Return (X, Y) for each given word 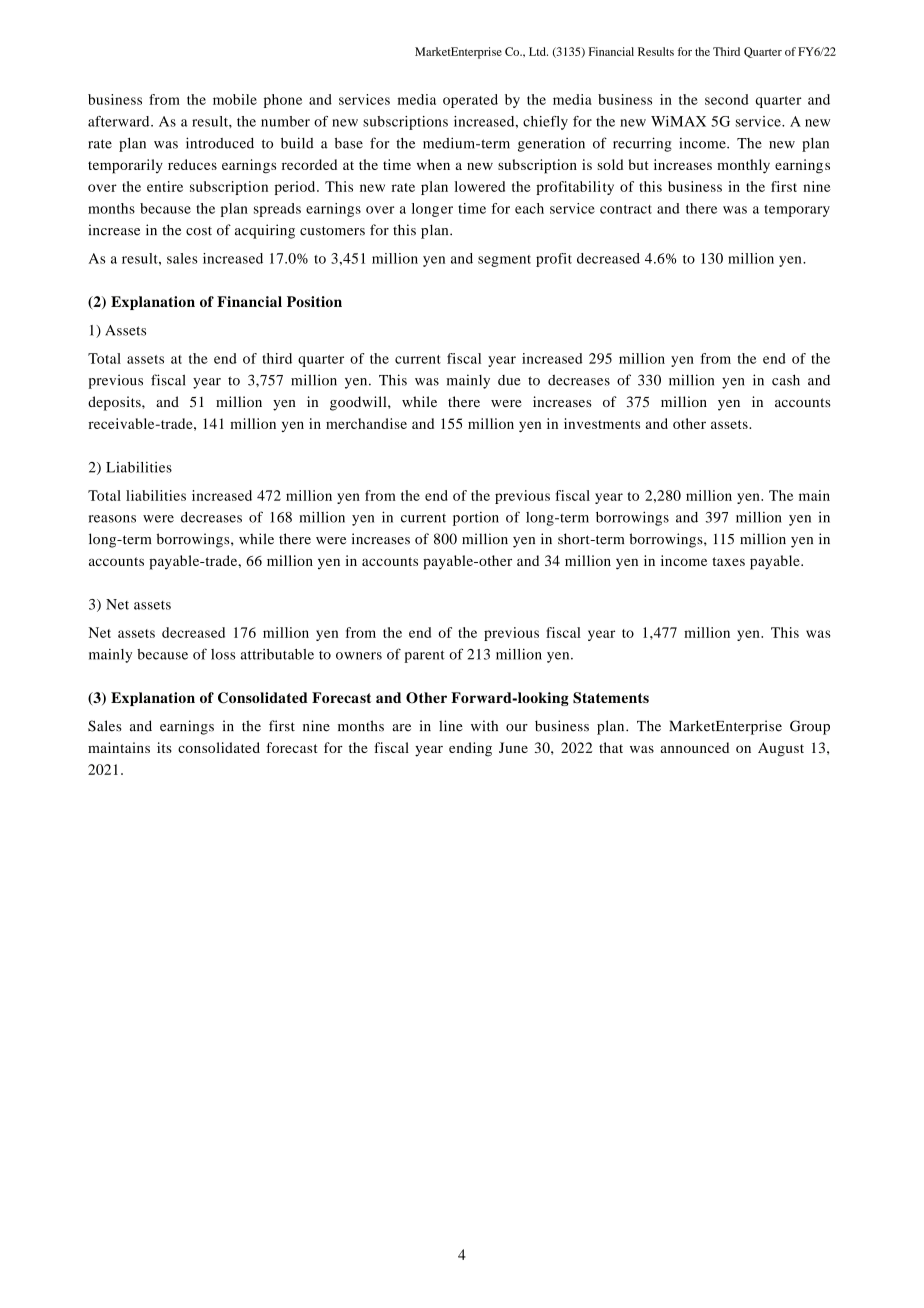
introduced (220, 143)
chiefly (545, 123)
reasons (112, 519)
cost (199, 231)
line (451, 726)
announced (694, 747)
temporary (797, 211)
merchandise (366, 423)
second (727, 99)
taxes (728, 561)
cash (786, 380)
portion (476, 519)
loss (223, 654)
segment (504, 261)
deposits (115, 403)
